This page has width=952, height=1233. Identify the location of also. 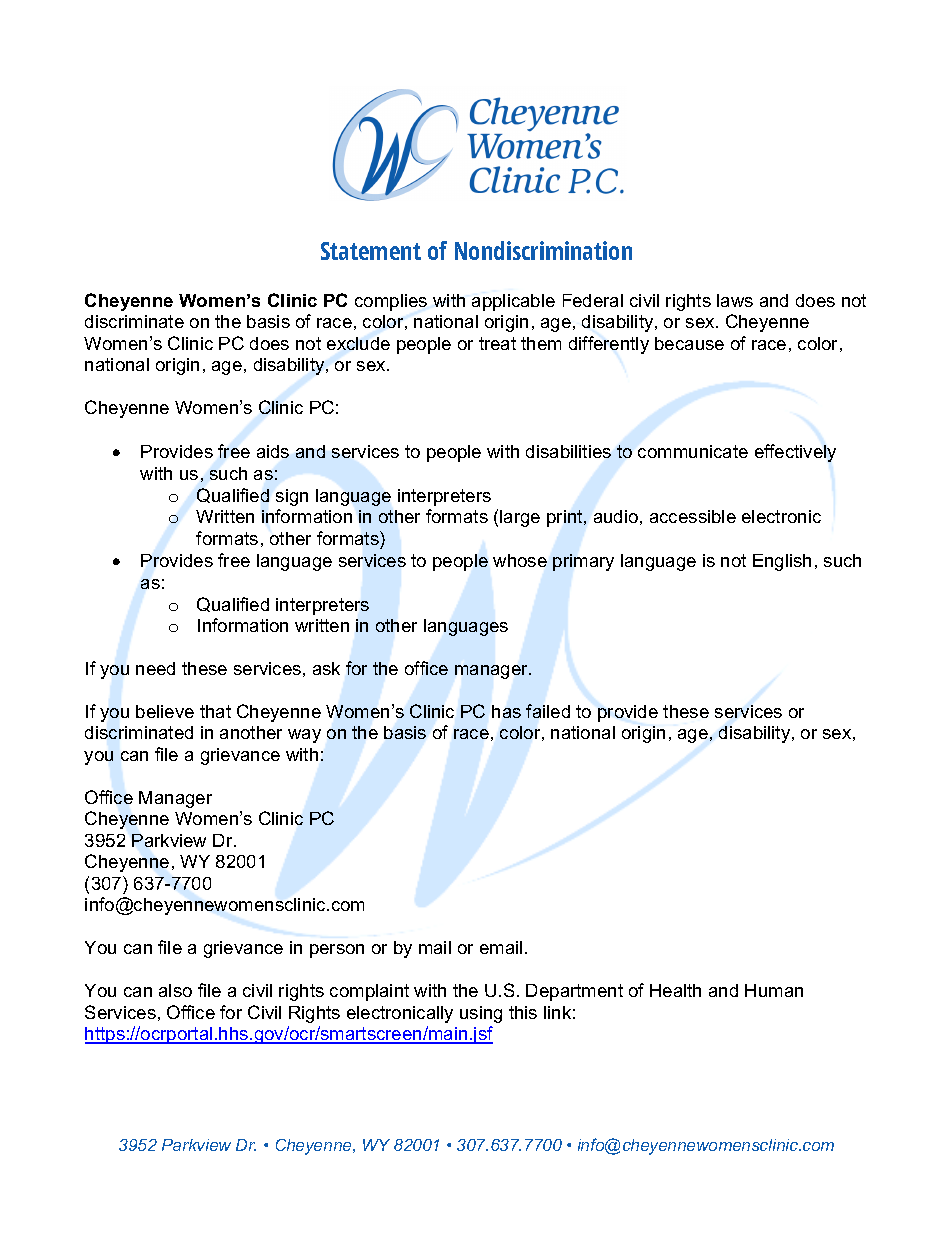
(175, 990).
